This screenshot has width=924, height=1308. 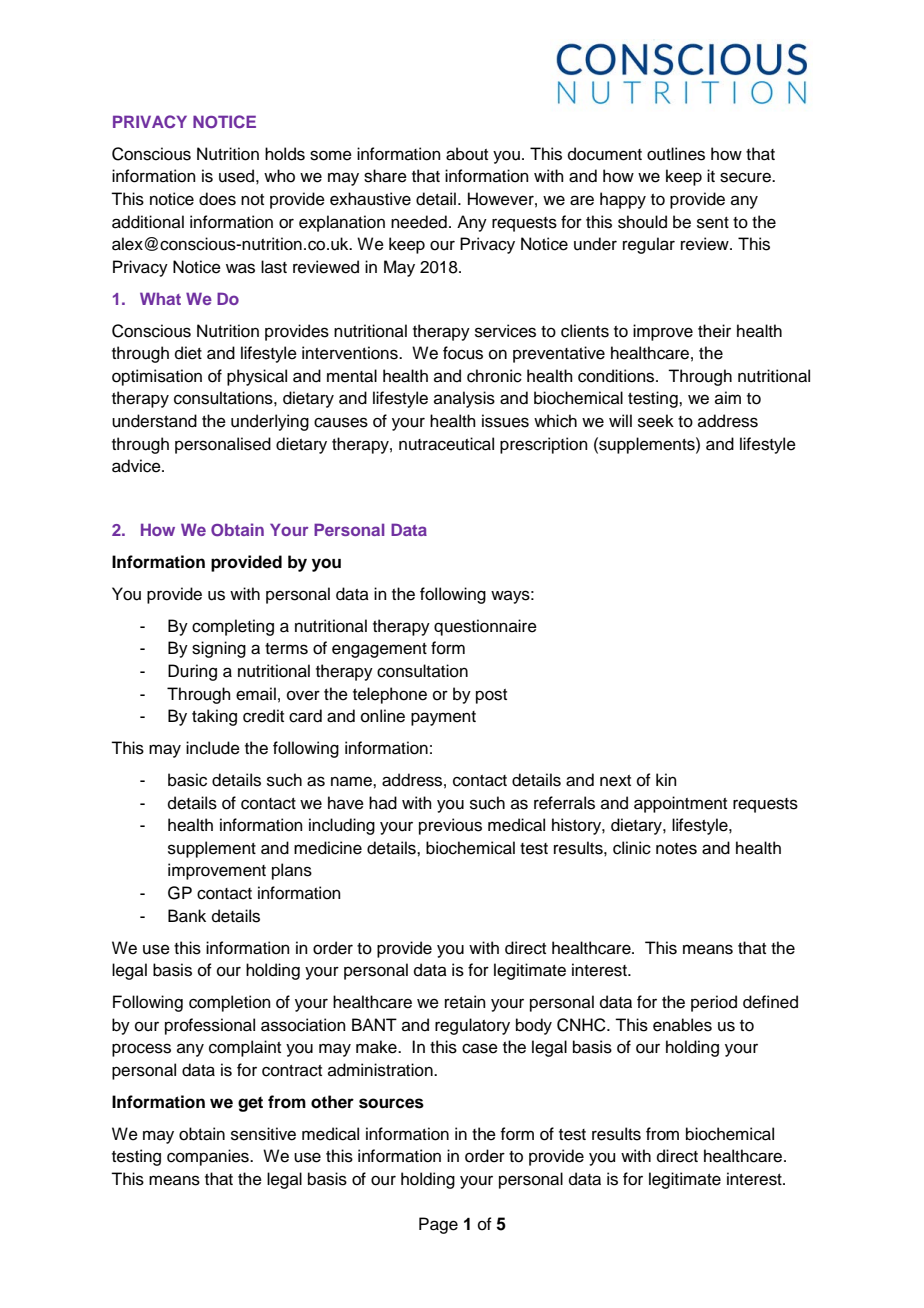 I want to click on Page, so click(x=438, y=1225).
